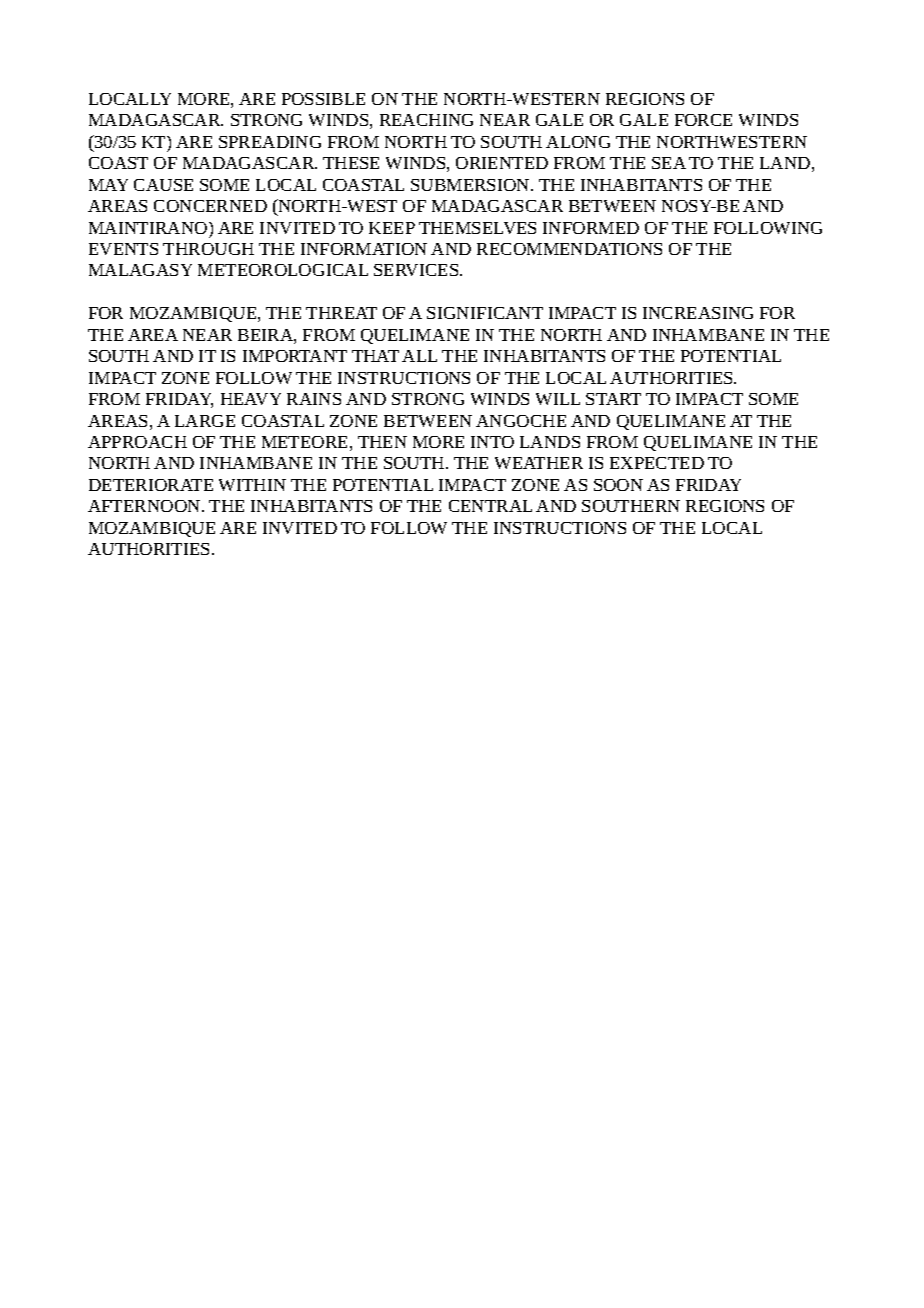  I want to click on FORCE, so click(703, 120).
